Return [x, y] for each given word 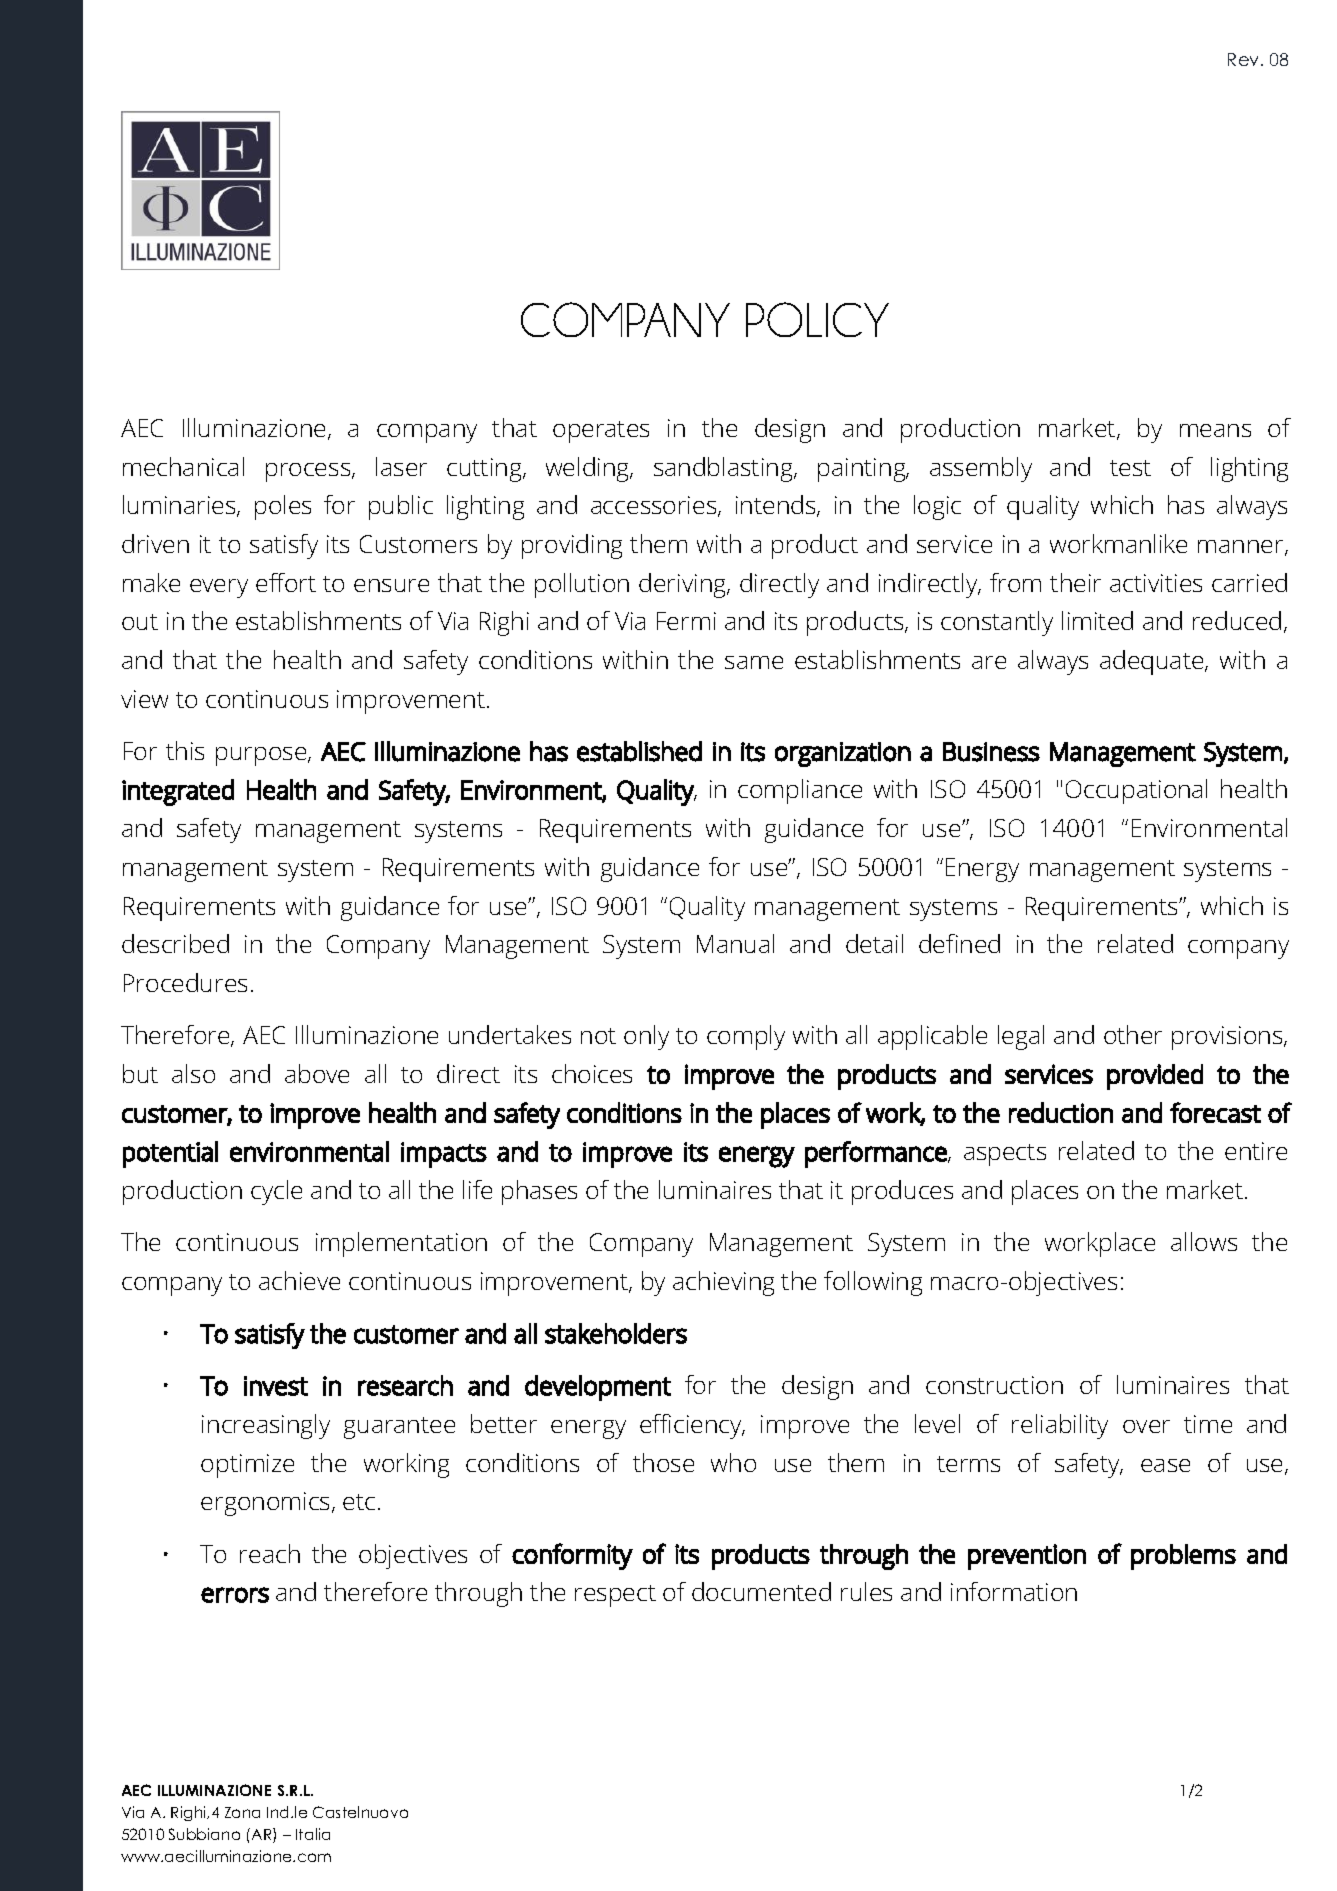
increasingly [266, 1426]
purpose [262, 756]
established [639, 751]
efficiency [692, 1426]
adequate [1153, 662]
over [1146, 1426]
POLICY [817, 319]
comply [746, 1037]
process [309, 472]
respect [615, 1596]
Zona [242, 1812]
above [317, 1073]
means [1215, 430]
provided [1155, 1077]
